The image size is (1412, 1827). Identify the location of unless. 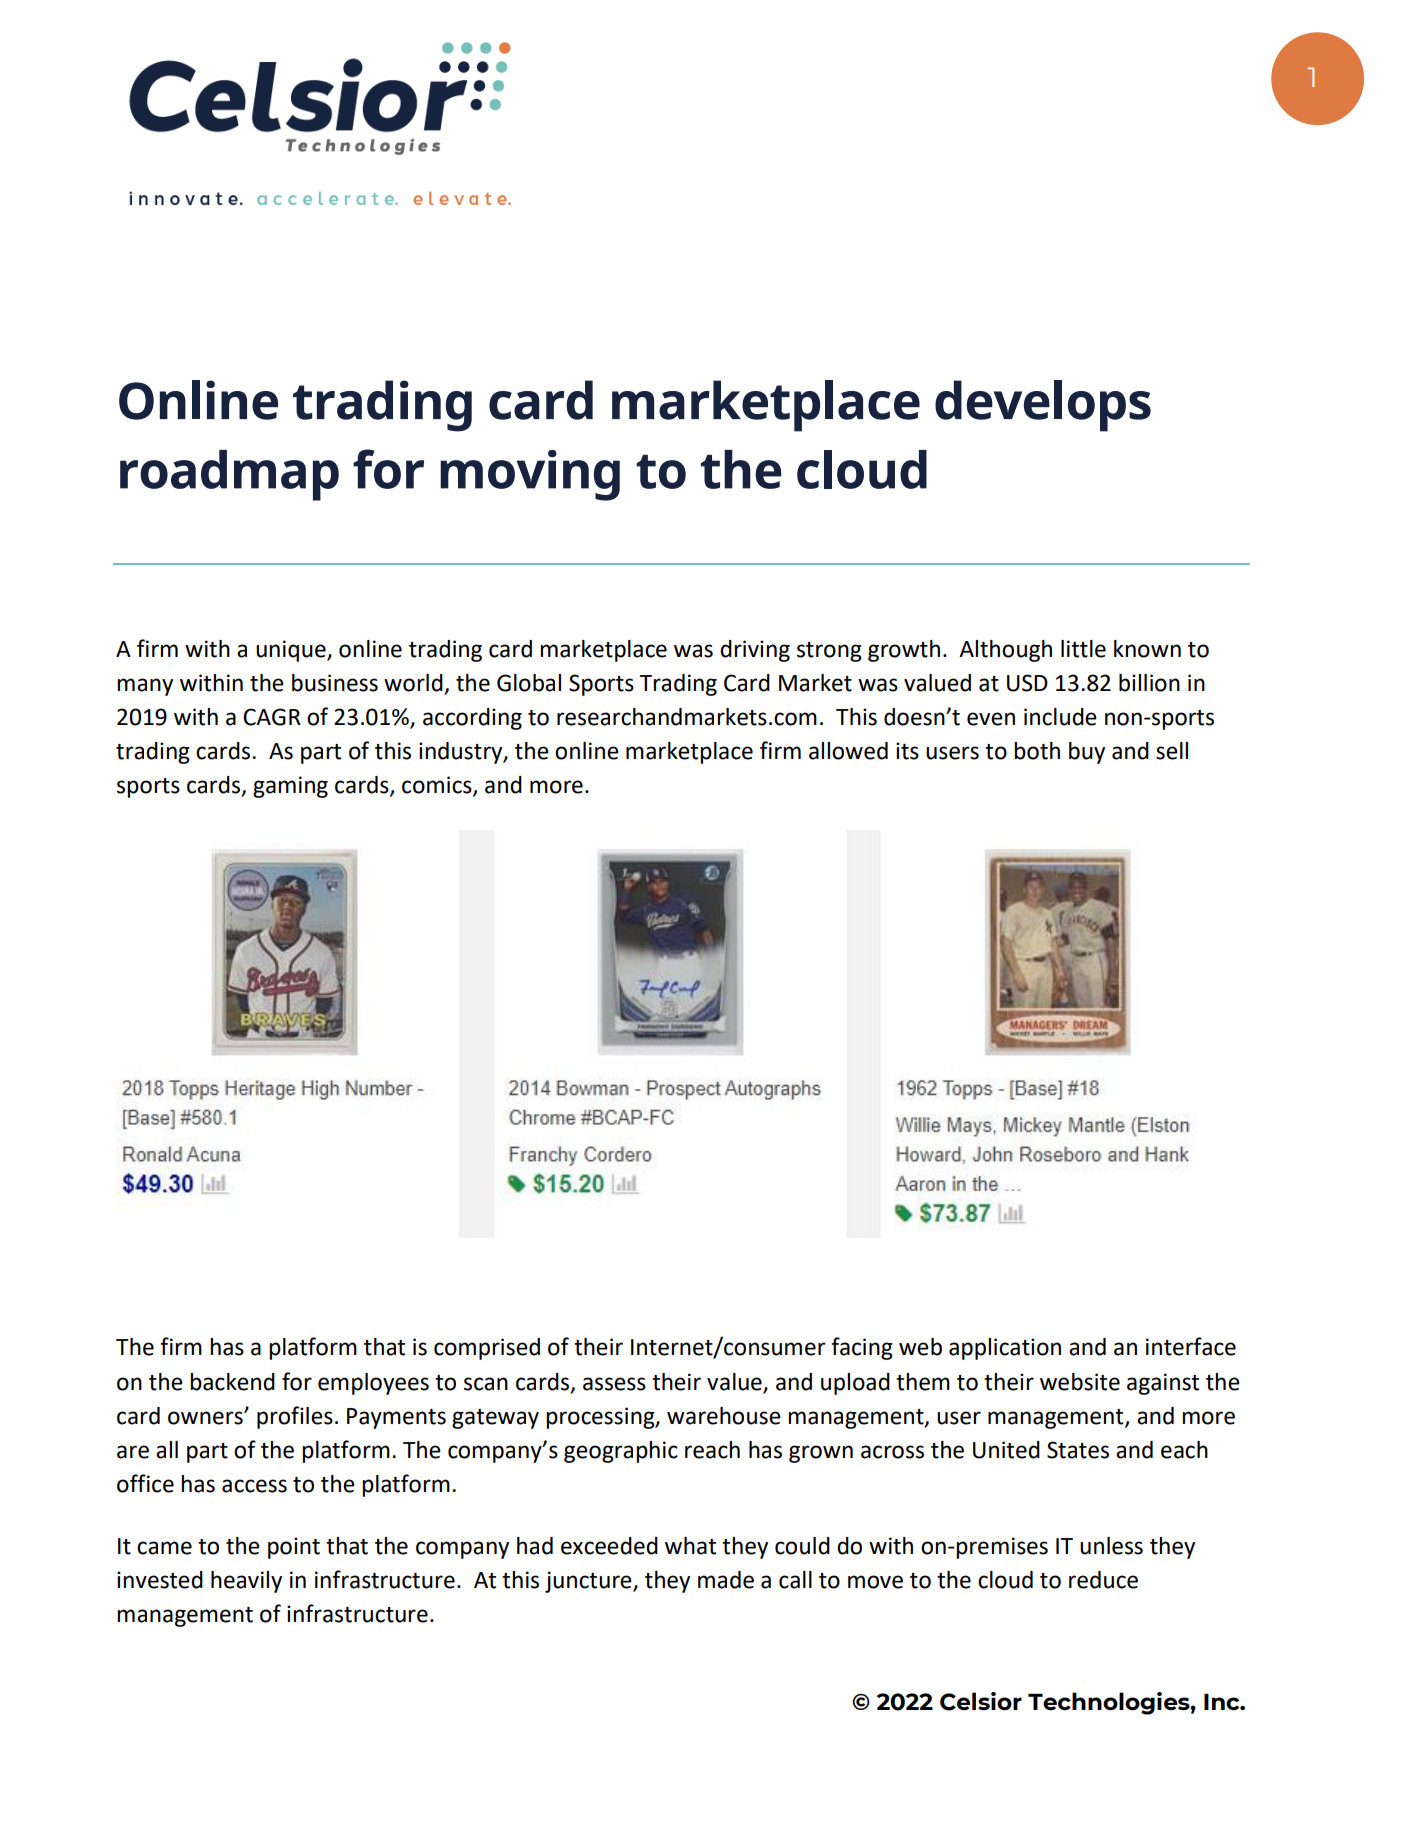
(1111, 1546).
